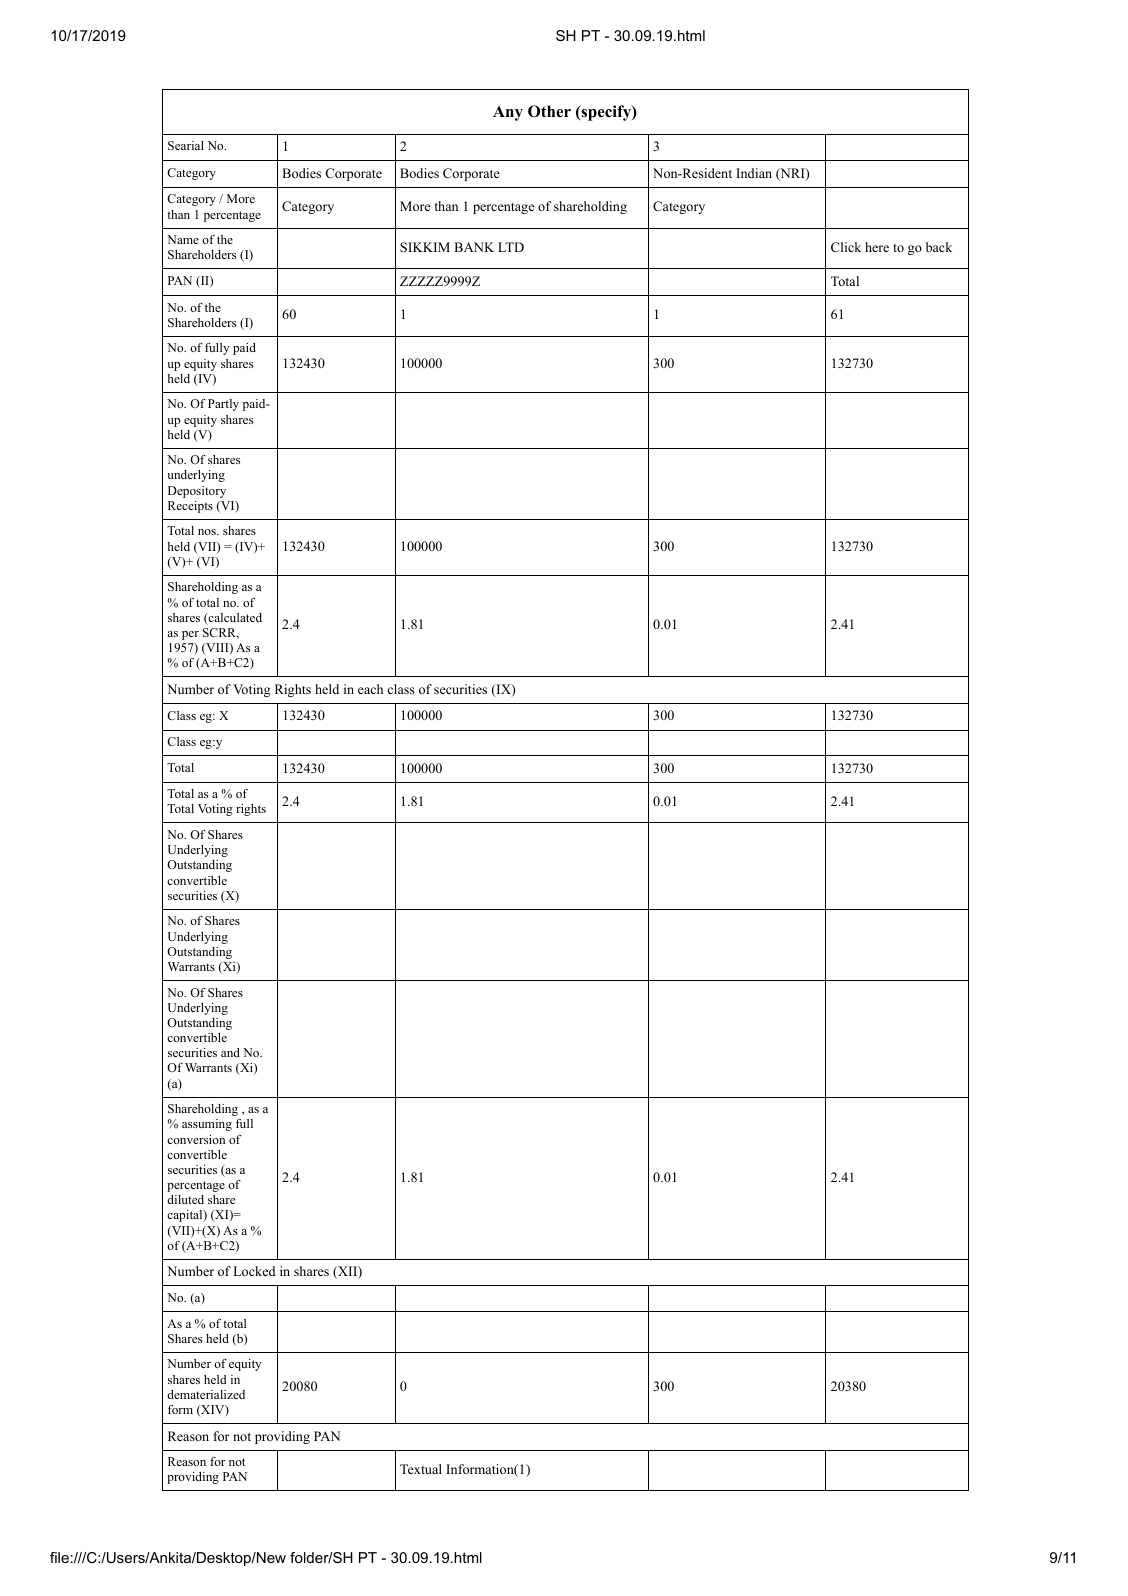  I want to click on Click, so click(846, 247).
